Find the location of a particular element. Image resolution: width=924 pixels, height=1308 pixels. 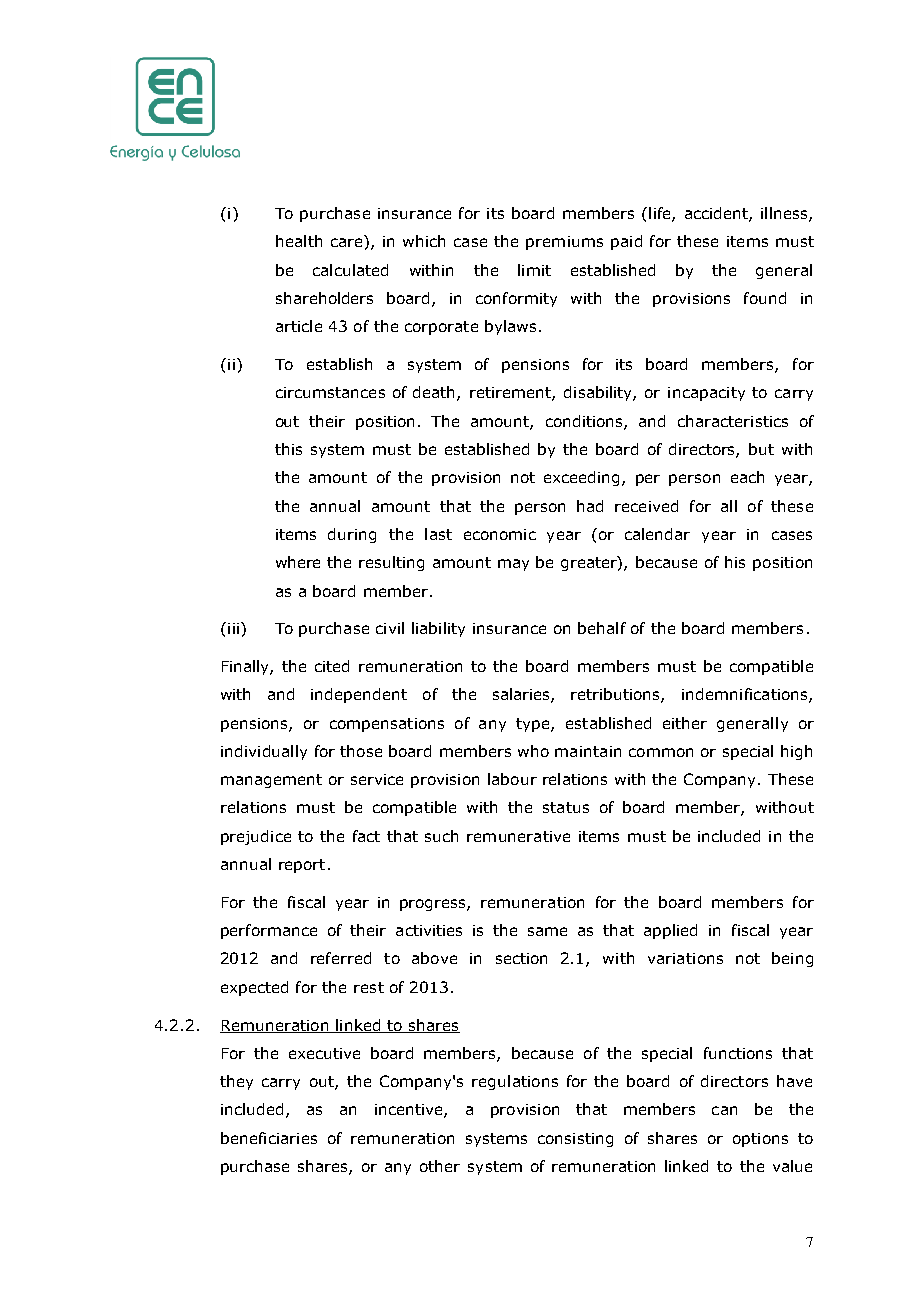

accident is located at coordinates (717, 214).
